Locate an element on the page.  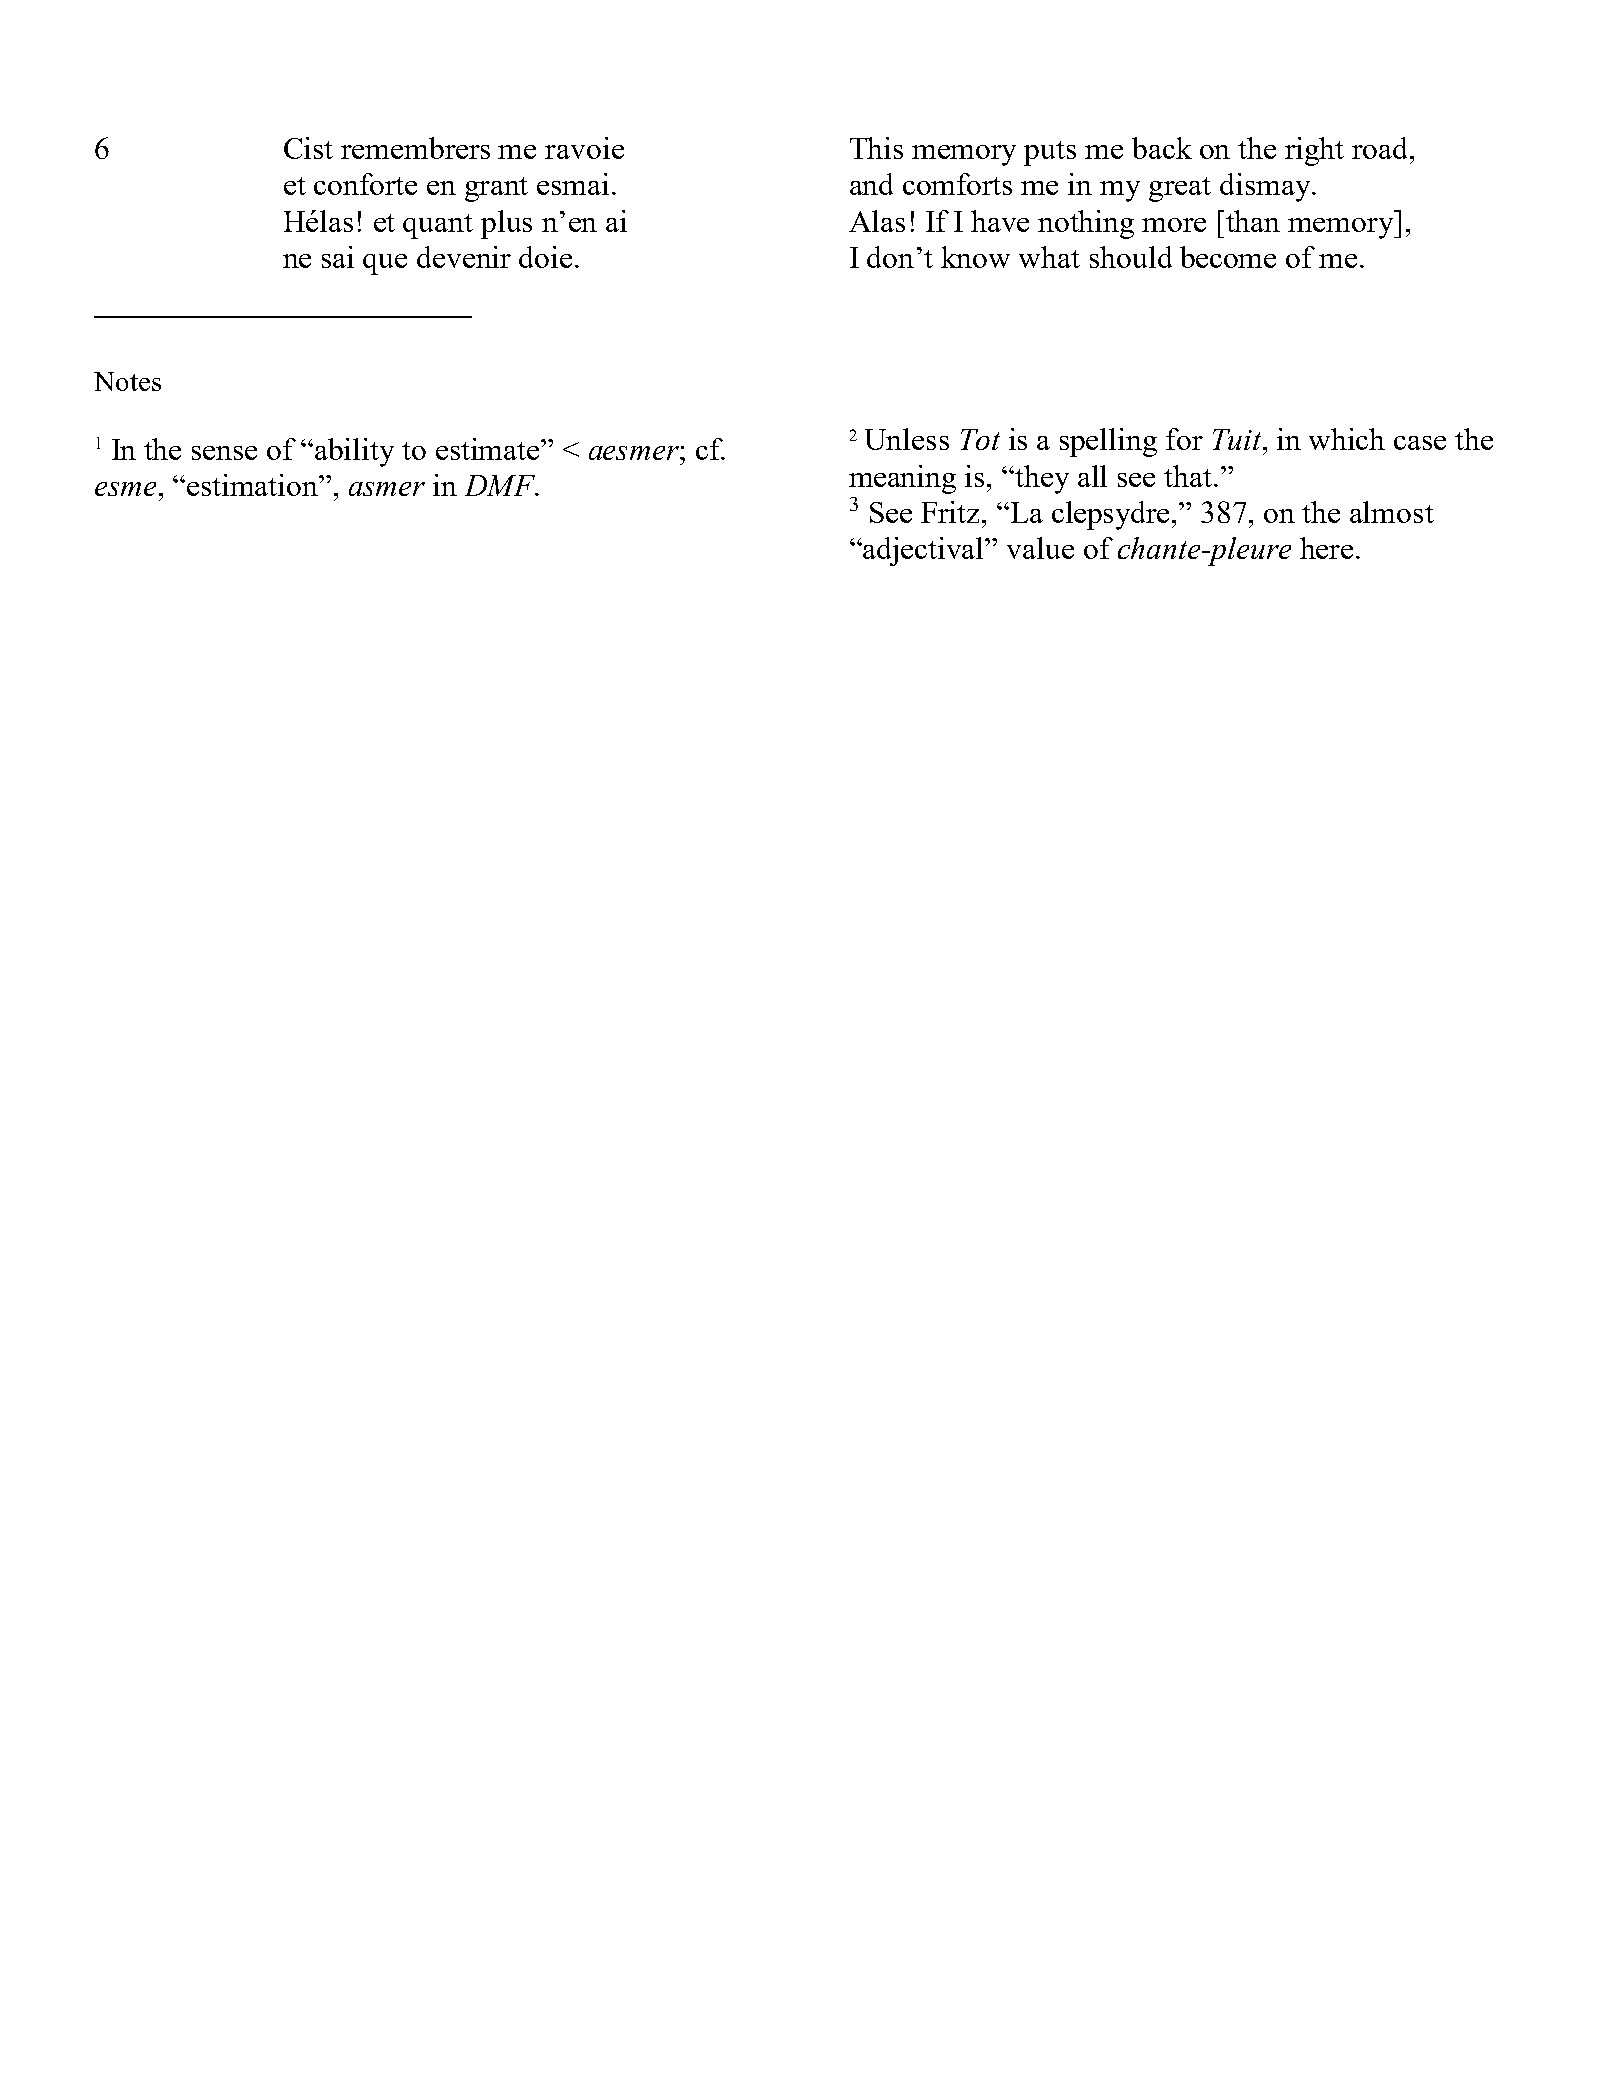
estimation is located at coordinates (253, 485).
